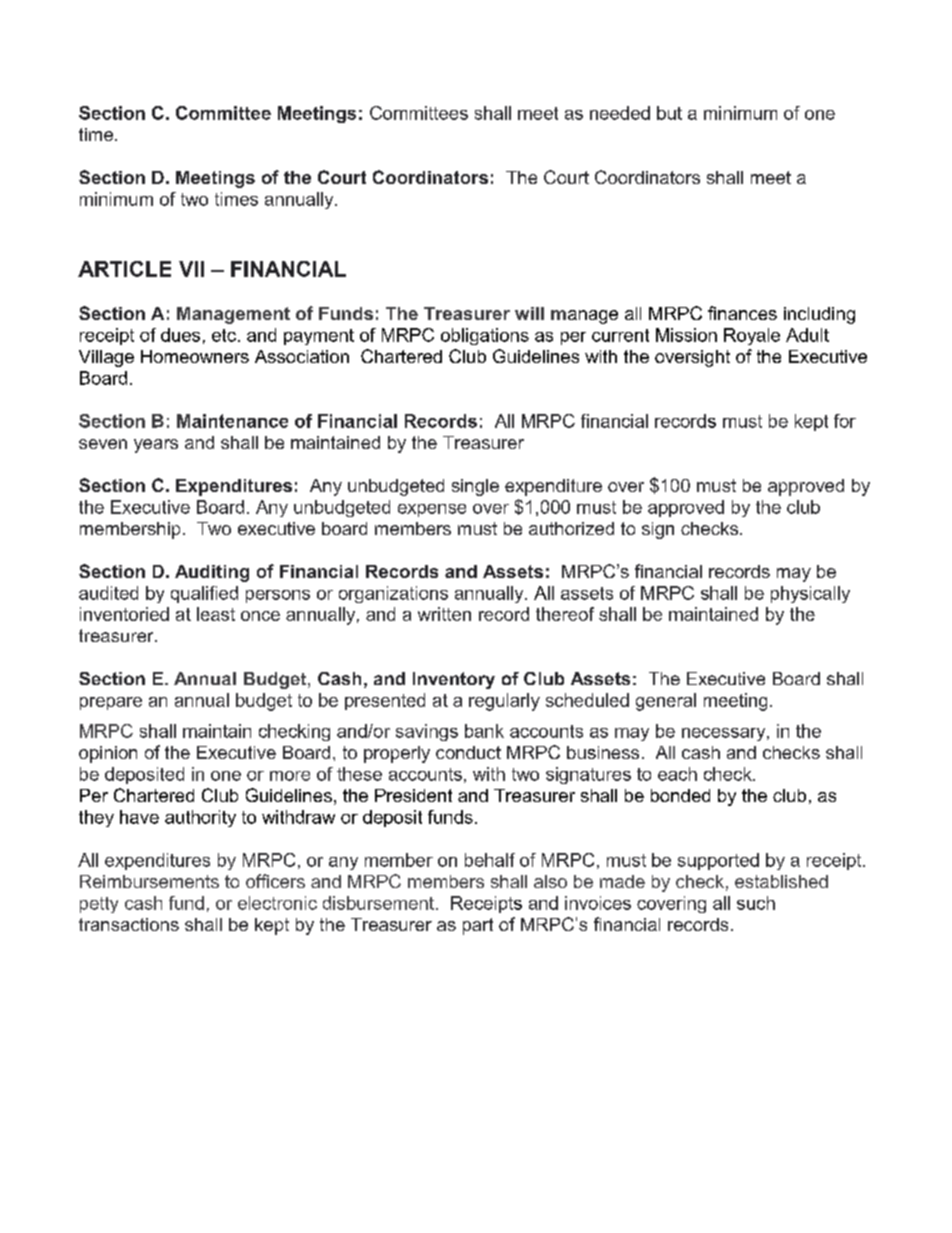 The width and height of the page is (952, 1233). I want to click on Reimbursements, so click(149, 881).
